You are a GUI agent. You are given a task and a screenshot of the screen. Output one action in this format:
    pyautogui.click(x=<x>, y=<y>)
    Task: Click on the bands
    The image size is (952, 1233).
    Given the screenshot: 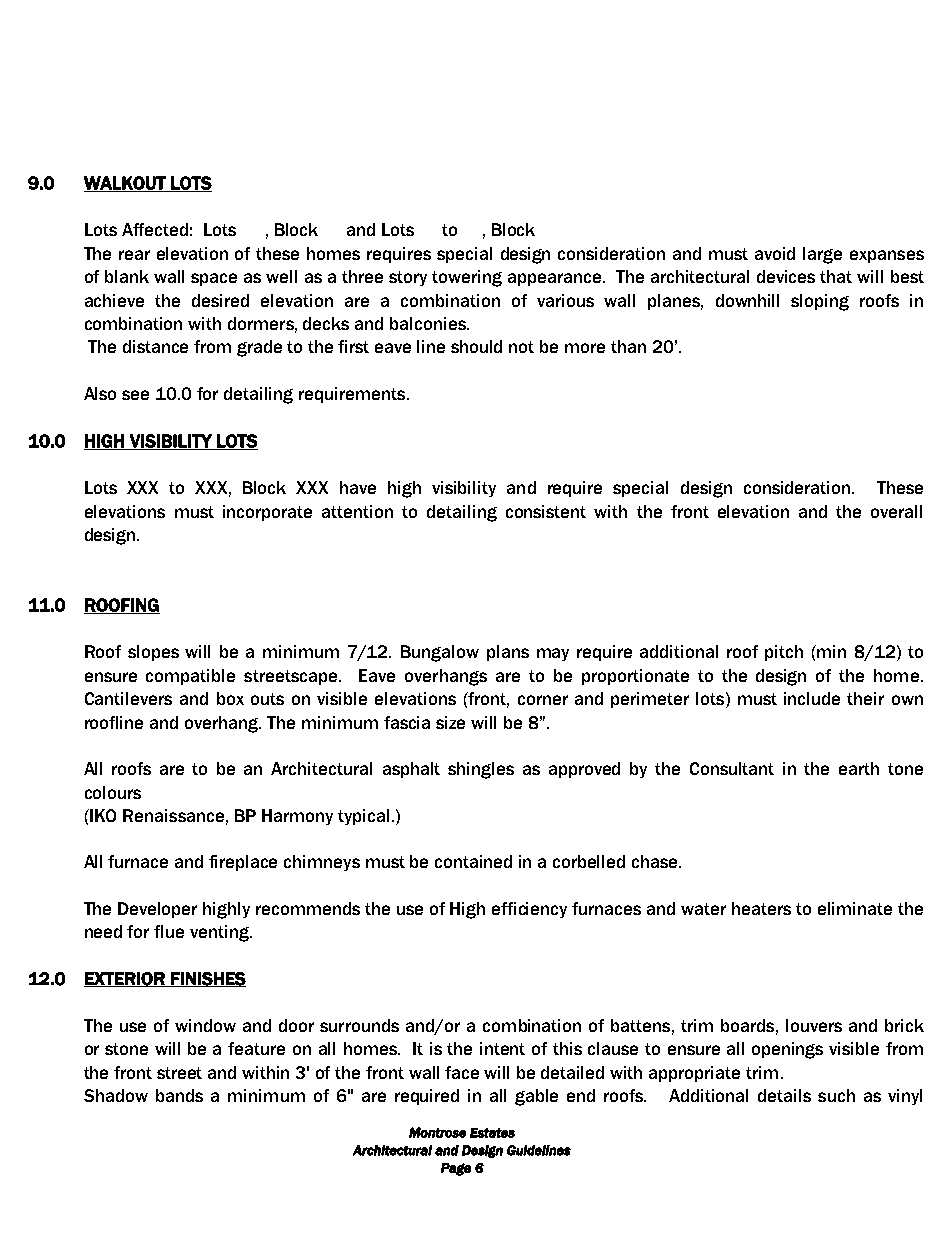 What is the action you would take?
    pyautogui.click(x=179, y=1095)
